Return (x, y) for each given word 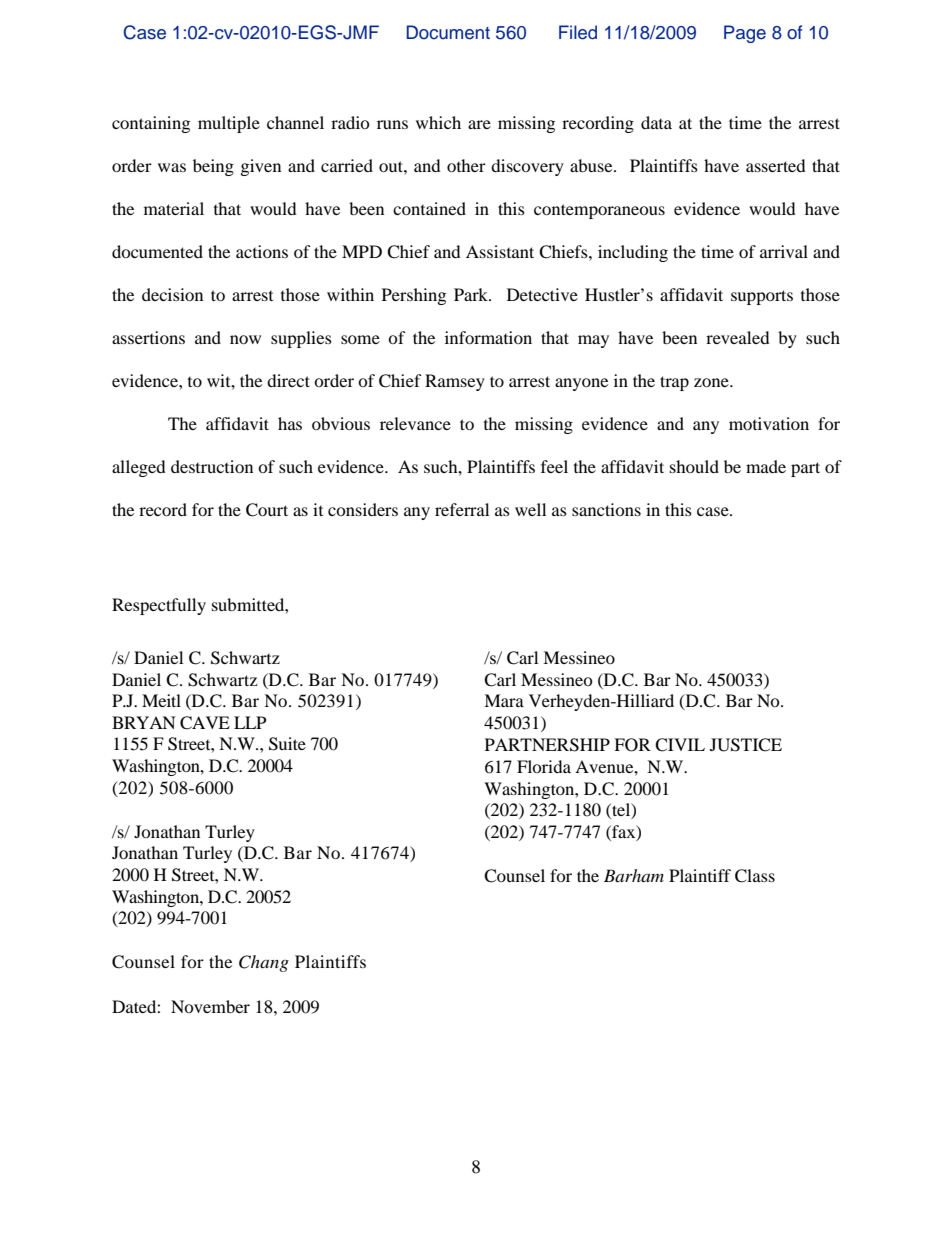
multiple (229, 124)
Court (267, 510)
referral (462, 509)
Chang (264, 963)
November (210, 1006)
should (694, 466)
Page (745, 34)
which (438, 122)
